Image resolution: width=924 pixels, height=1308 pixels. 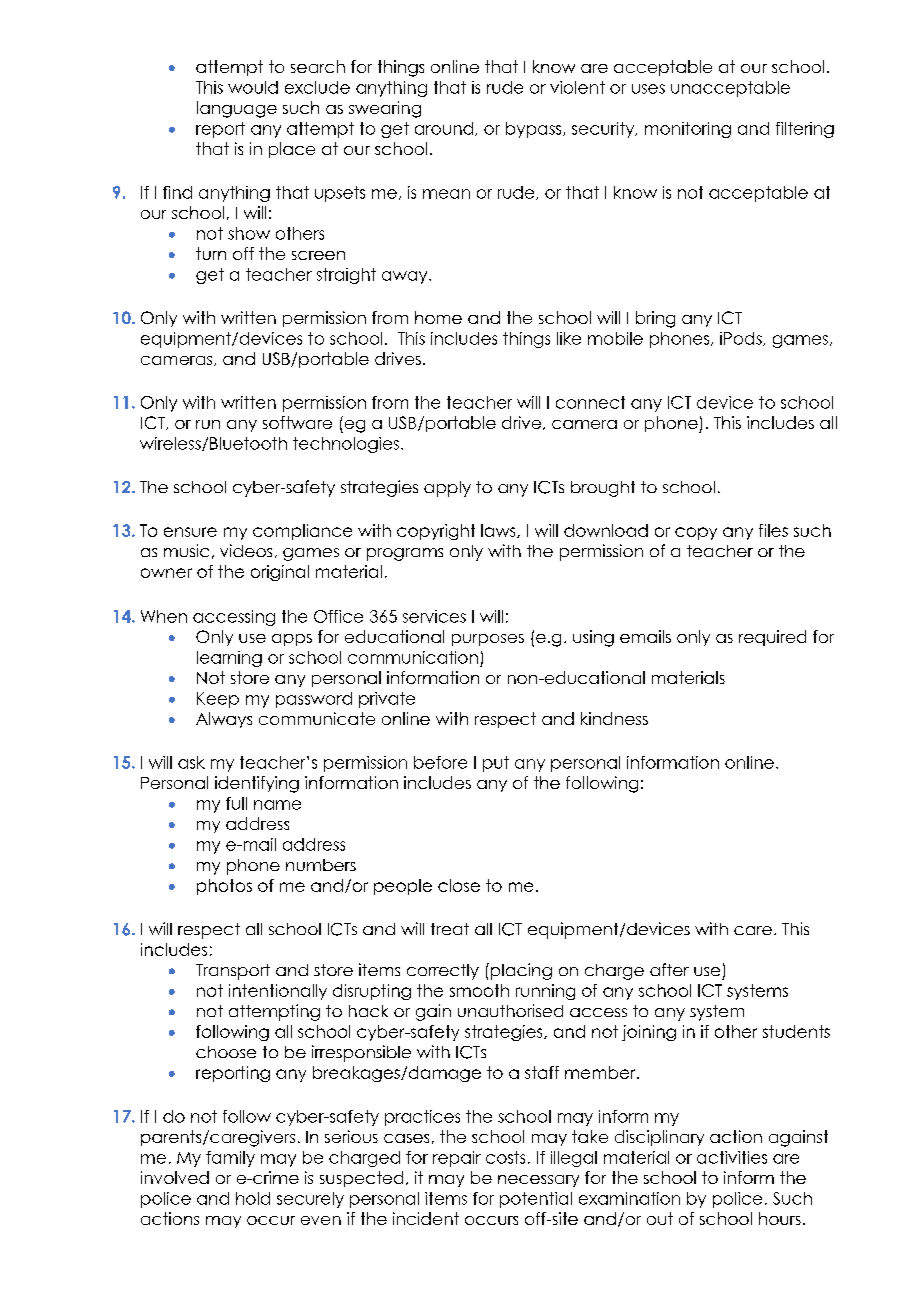 What do you see at coordinates (505, 1157) in the screenshot?
I see `costs` at bounding box center [505, 1157].
